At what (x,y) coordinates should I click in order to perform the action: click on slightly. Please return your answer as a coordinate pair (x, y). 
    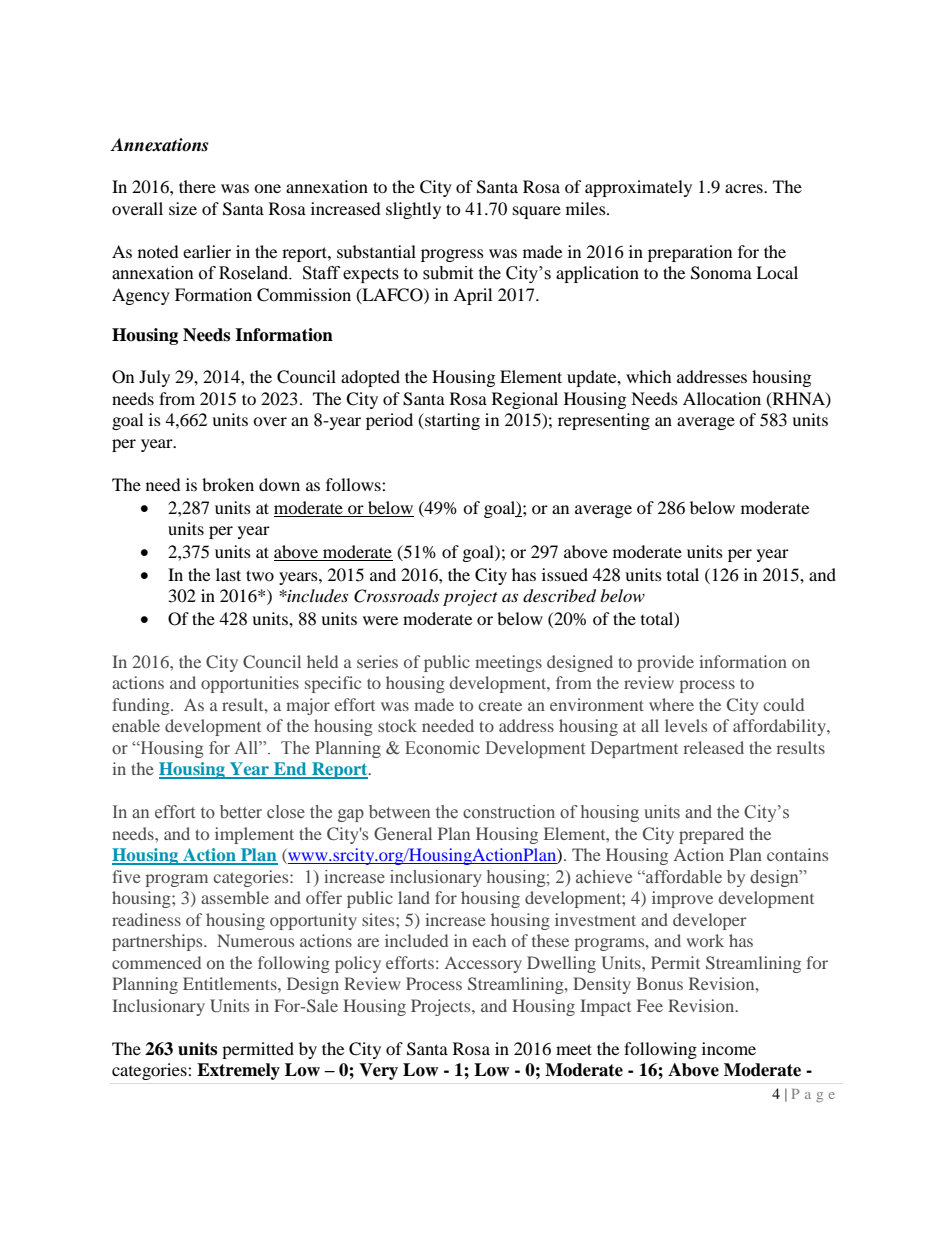
    Looking at the image, I should click on (413, 210).
